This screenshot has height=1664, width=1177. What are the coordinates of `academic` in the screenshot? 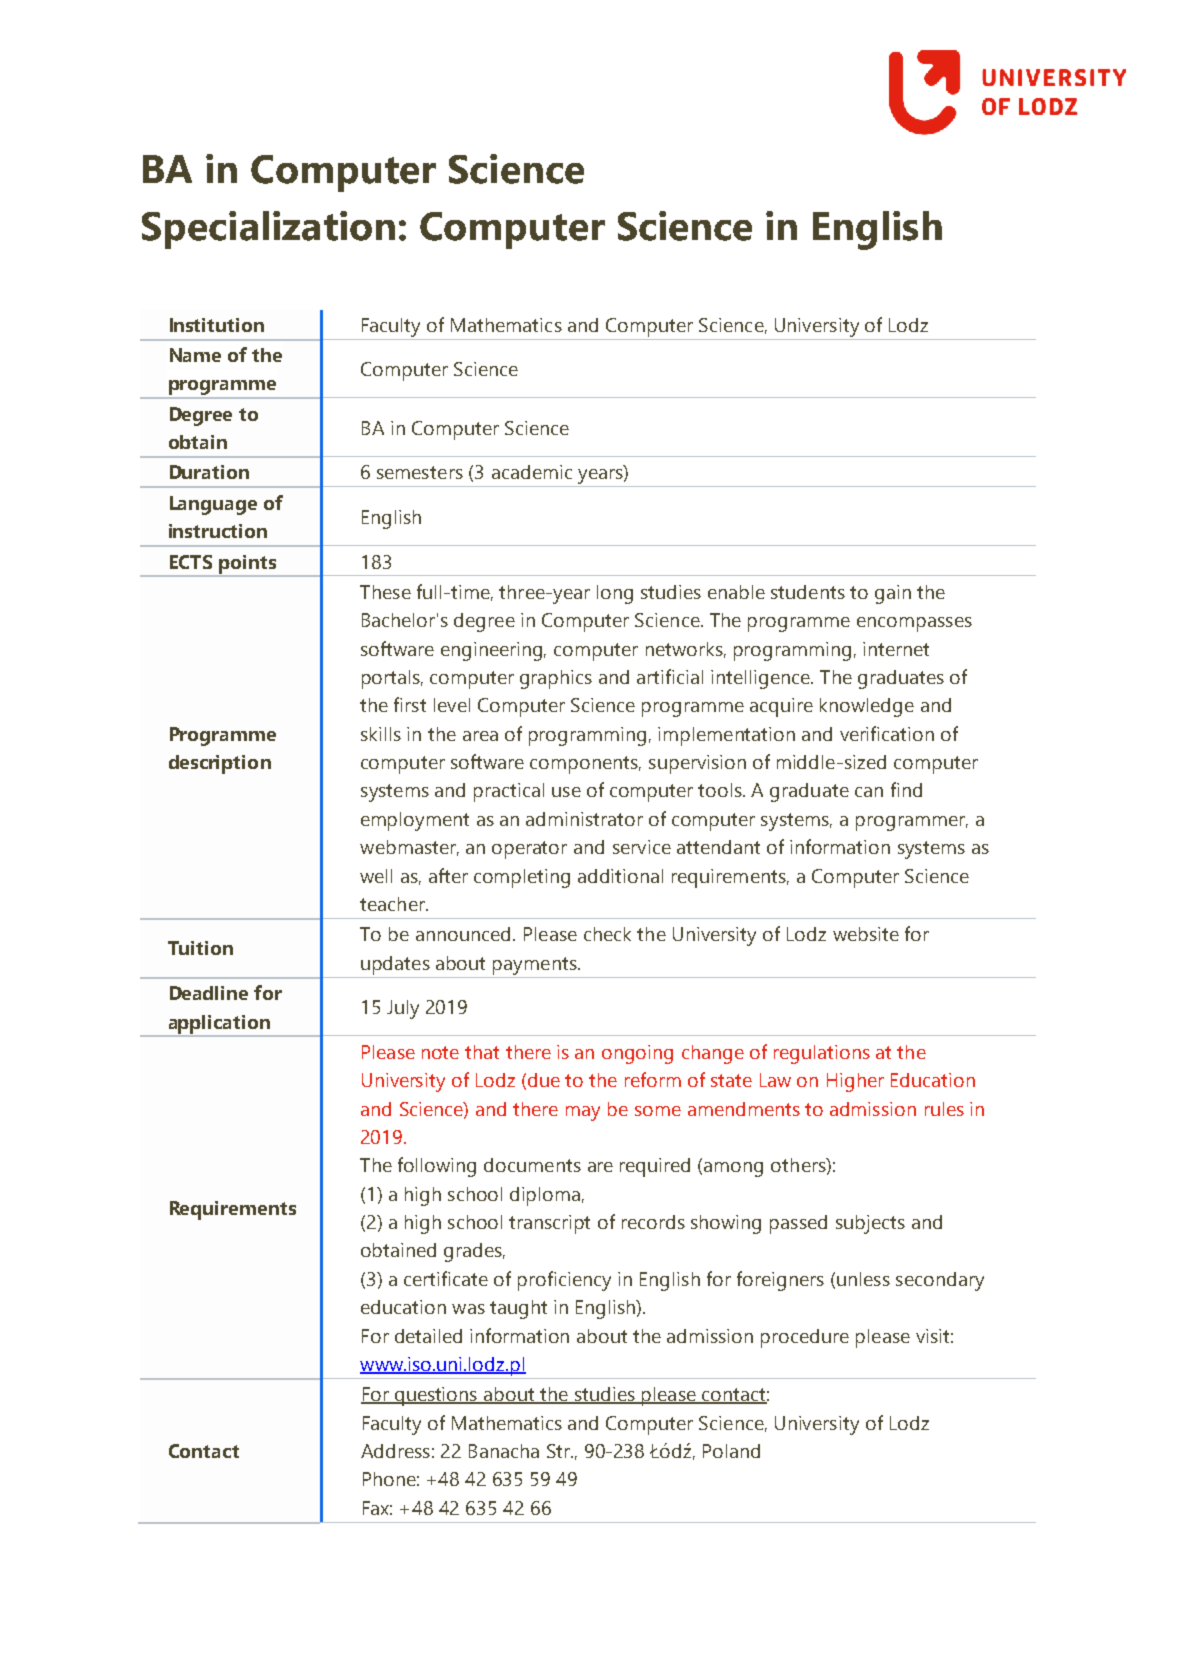 It's located at (532, 472).
